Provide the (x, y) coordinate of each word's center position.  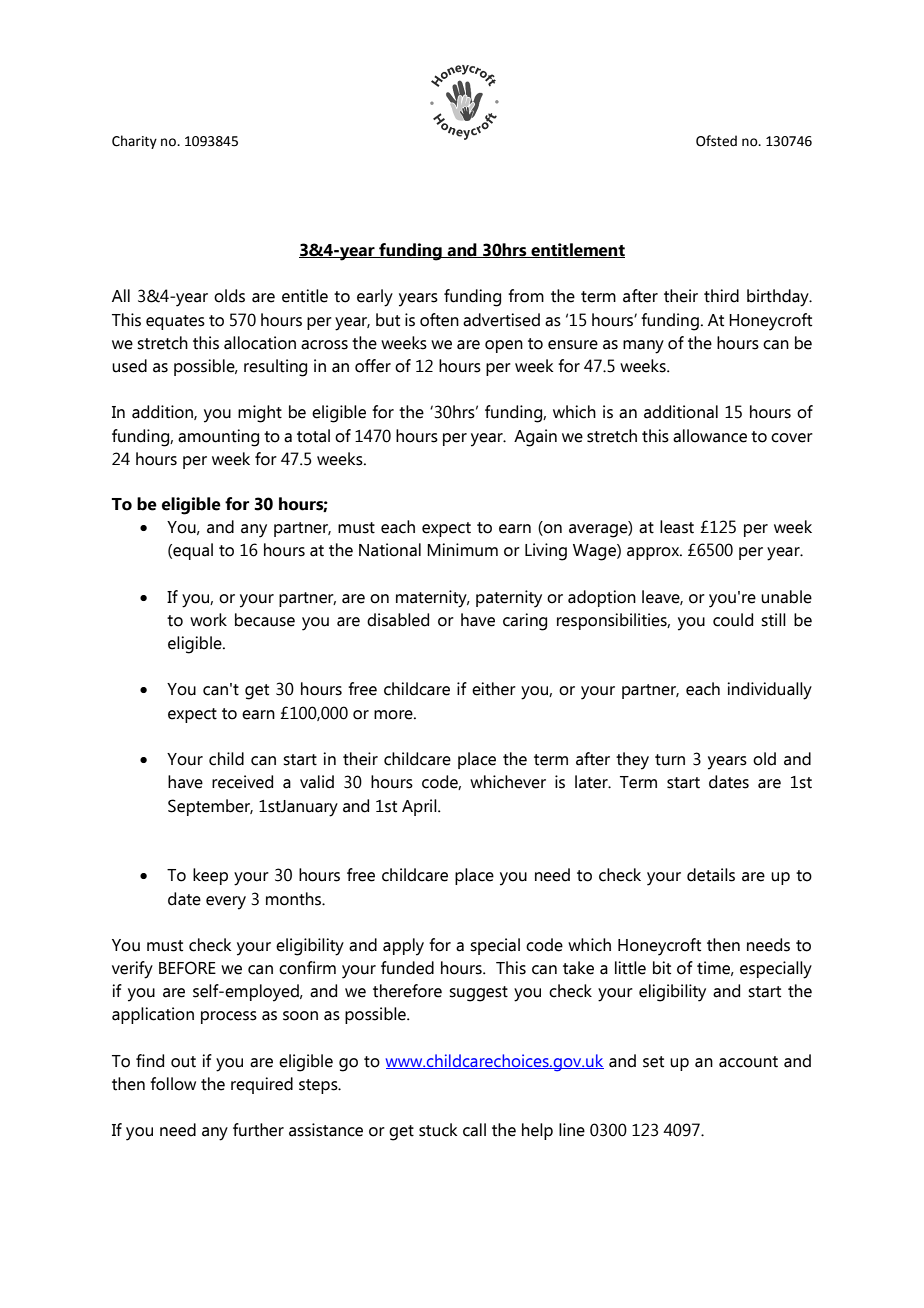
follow (173, 1084)
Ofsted (716, 141)
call (474, 1130)
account (748, 1062)
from (526, 296)
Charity (134, 142)
